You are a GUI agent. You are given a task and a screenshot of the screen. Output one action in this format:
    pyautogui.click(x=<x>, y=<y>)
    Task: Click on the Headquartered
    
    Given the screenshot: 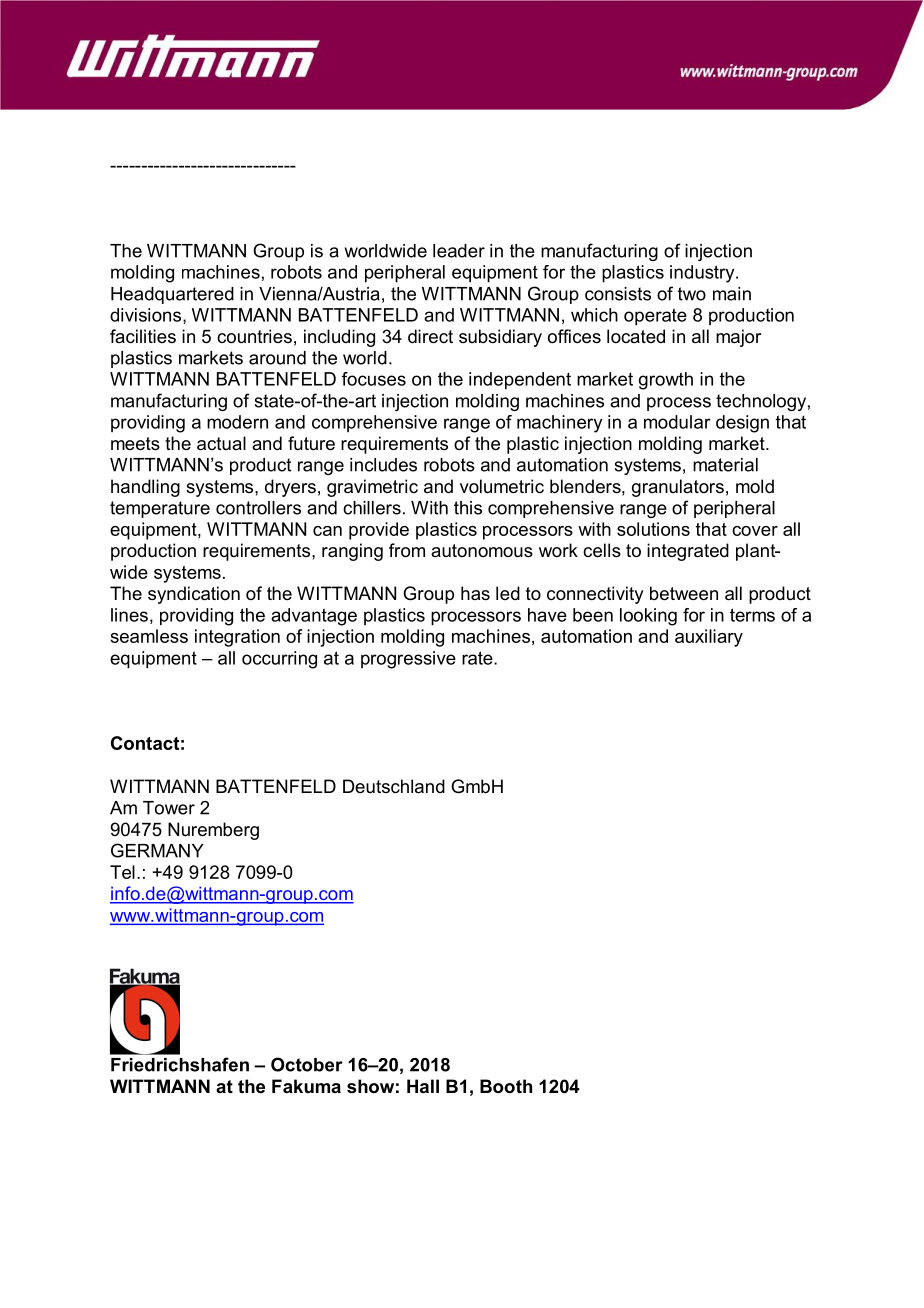 What is the action you would take?
    pyautogui.click(x=172, y=295)
